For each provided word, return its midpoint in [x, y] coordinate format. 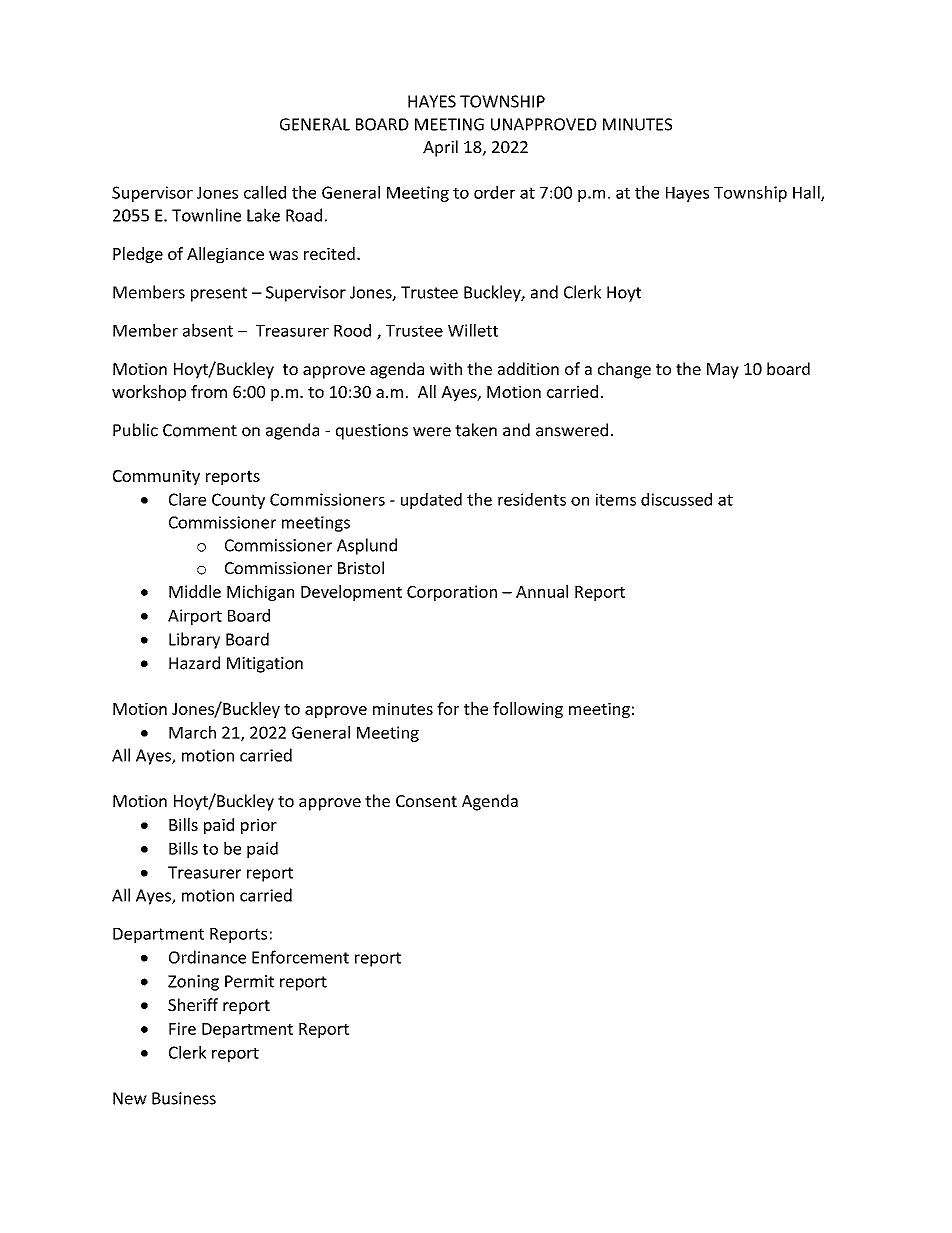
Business [184, 1098]
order [494, 192]
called [265, 192]
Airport [195, 617]
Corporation [452, 593]
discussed [676, 499]
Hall [807, 193]
